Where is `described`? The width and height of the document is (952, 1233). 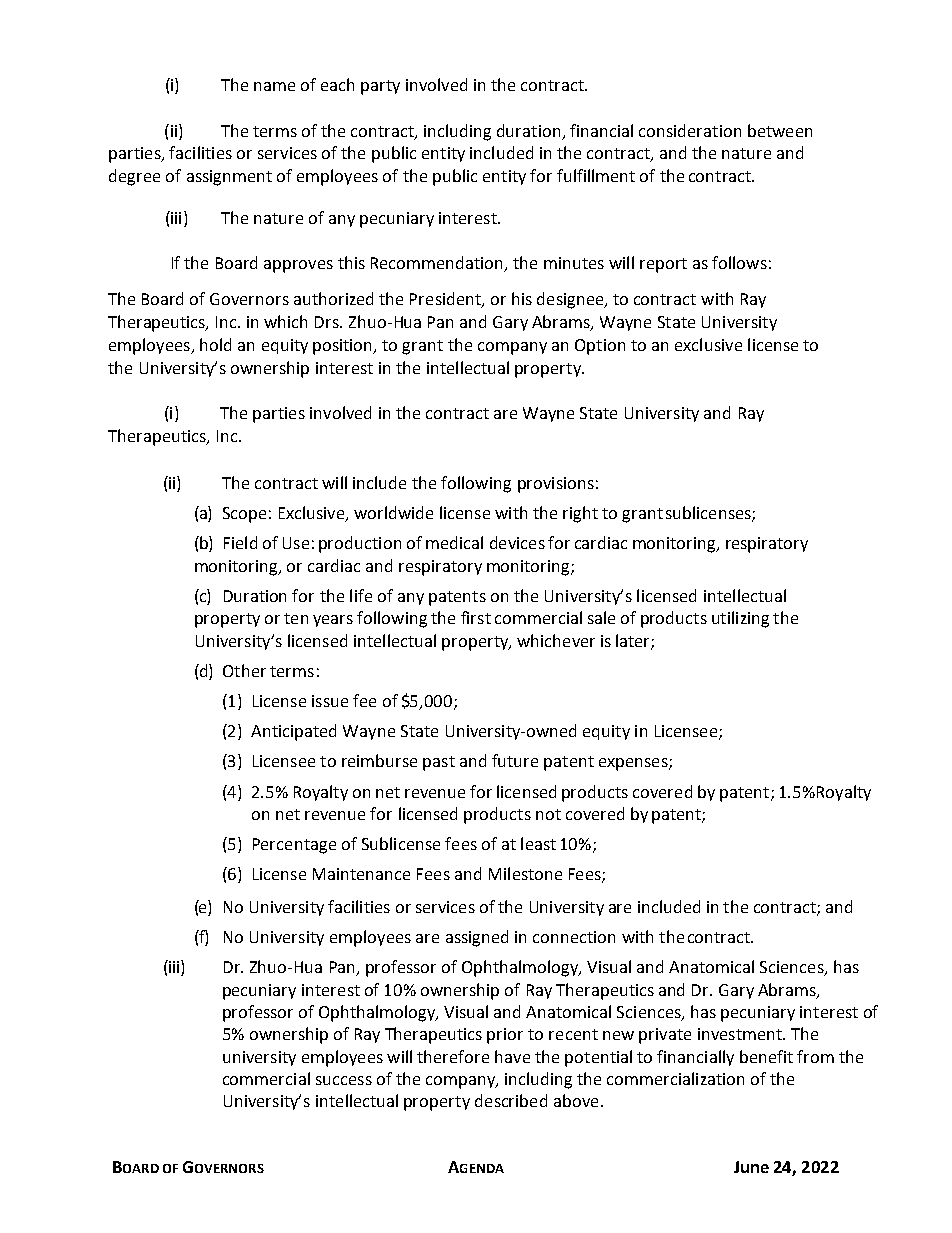
described is located at coordinates (511, 1100).
